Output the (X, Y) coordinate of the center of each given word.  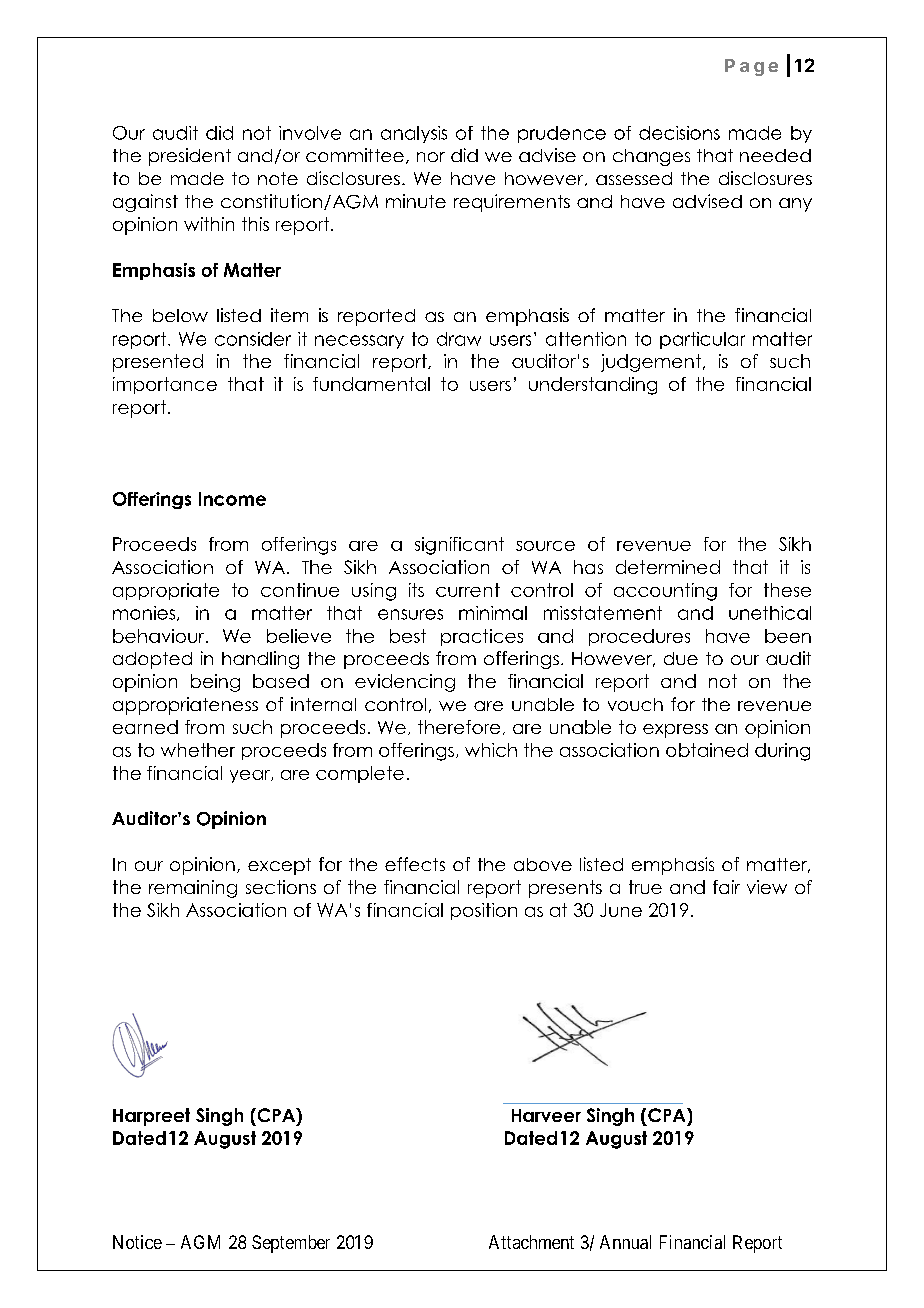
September (291, 1244)
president (190, 157)
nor (431, 157)
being (215, 683)
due (681, 658)
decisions (679, 133)
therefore (459, 727)
